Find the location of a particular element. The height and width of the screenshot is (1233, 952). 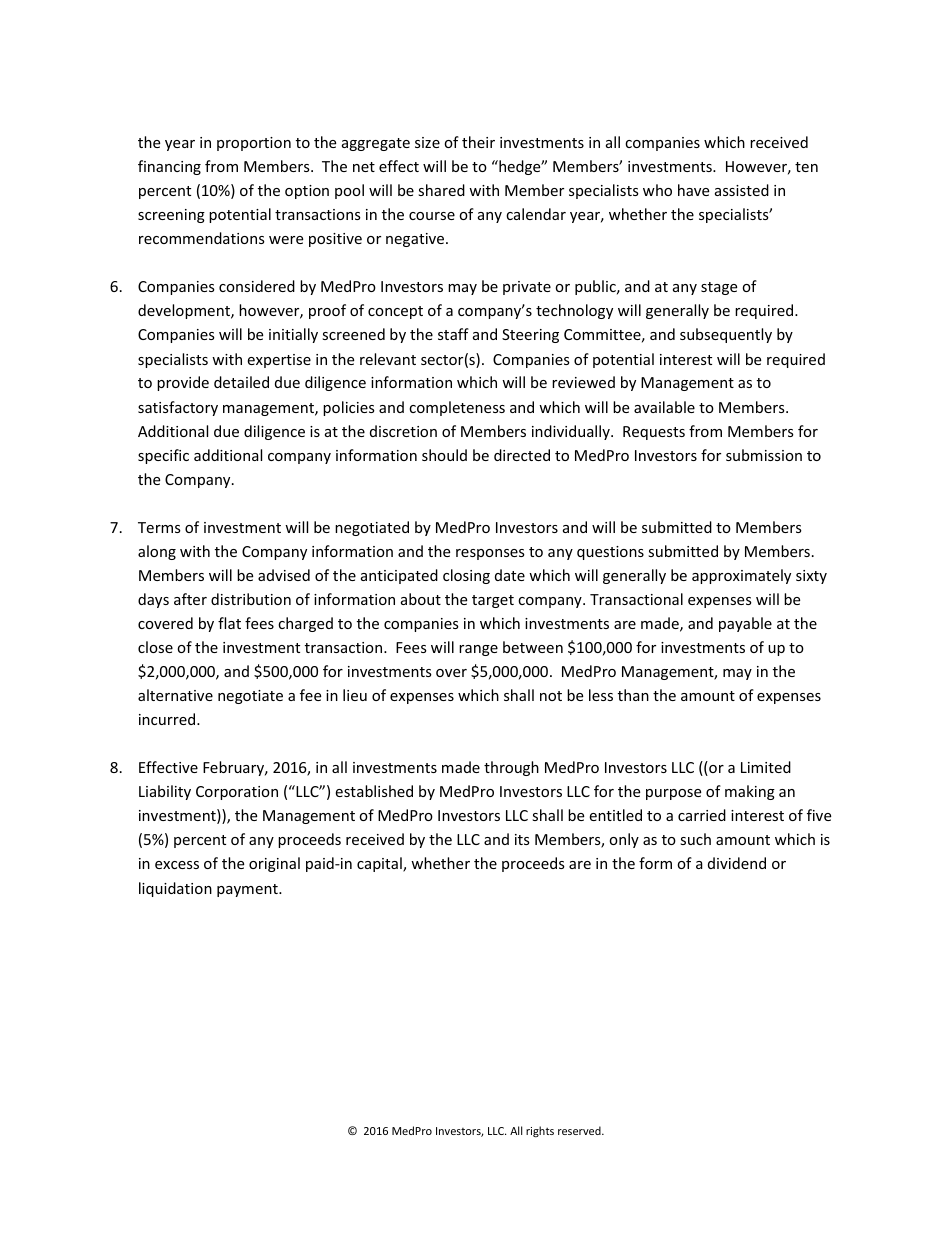

payment is located at coordinates (248, 890).
